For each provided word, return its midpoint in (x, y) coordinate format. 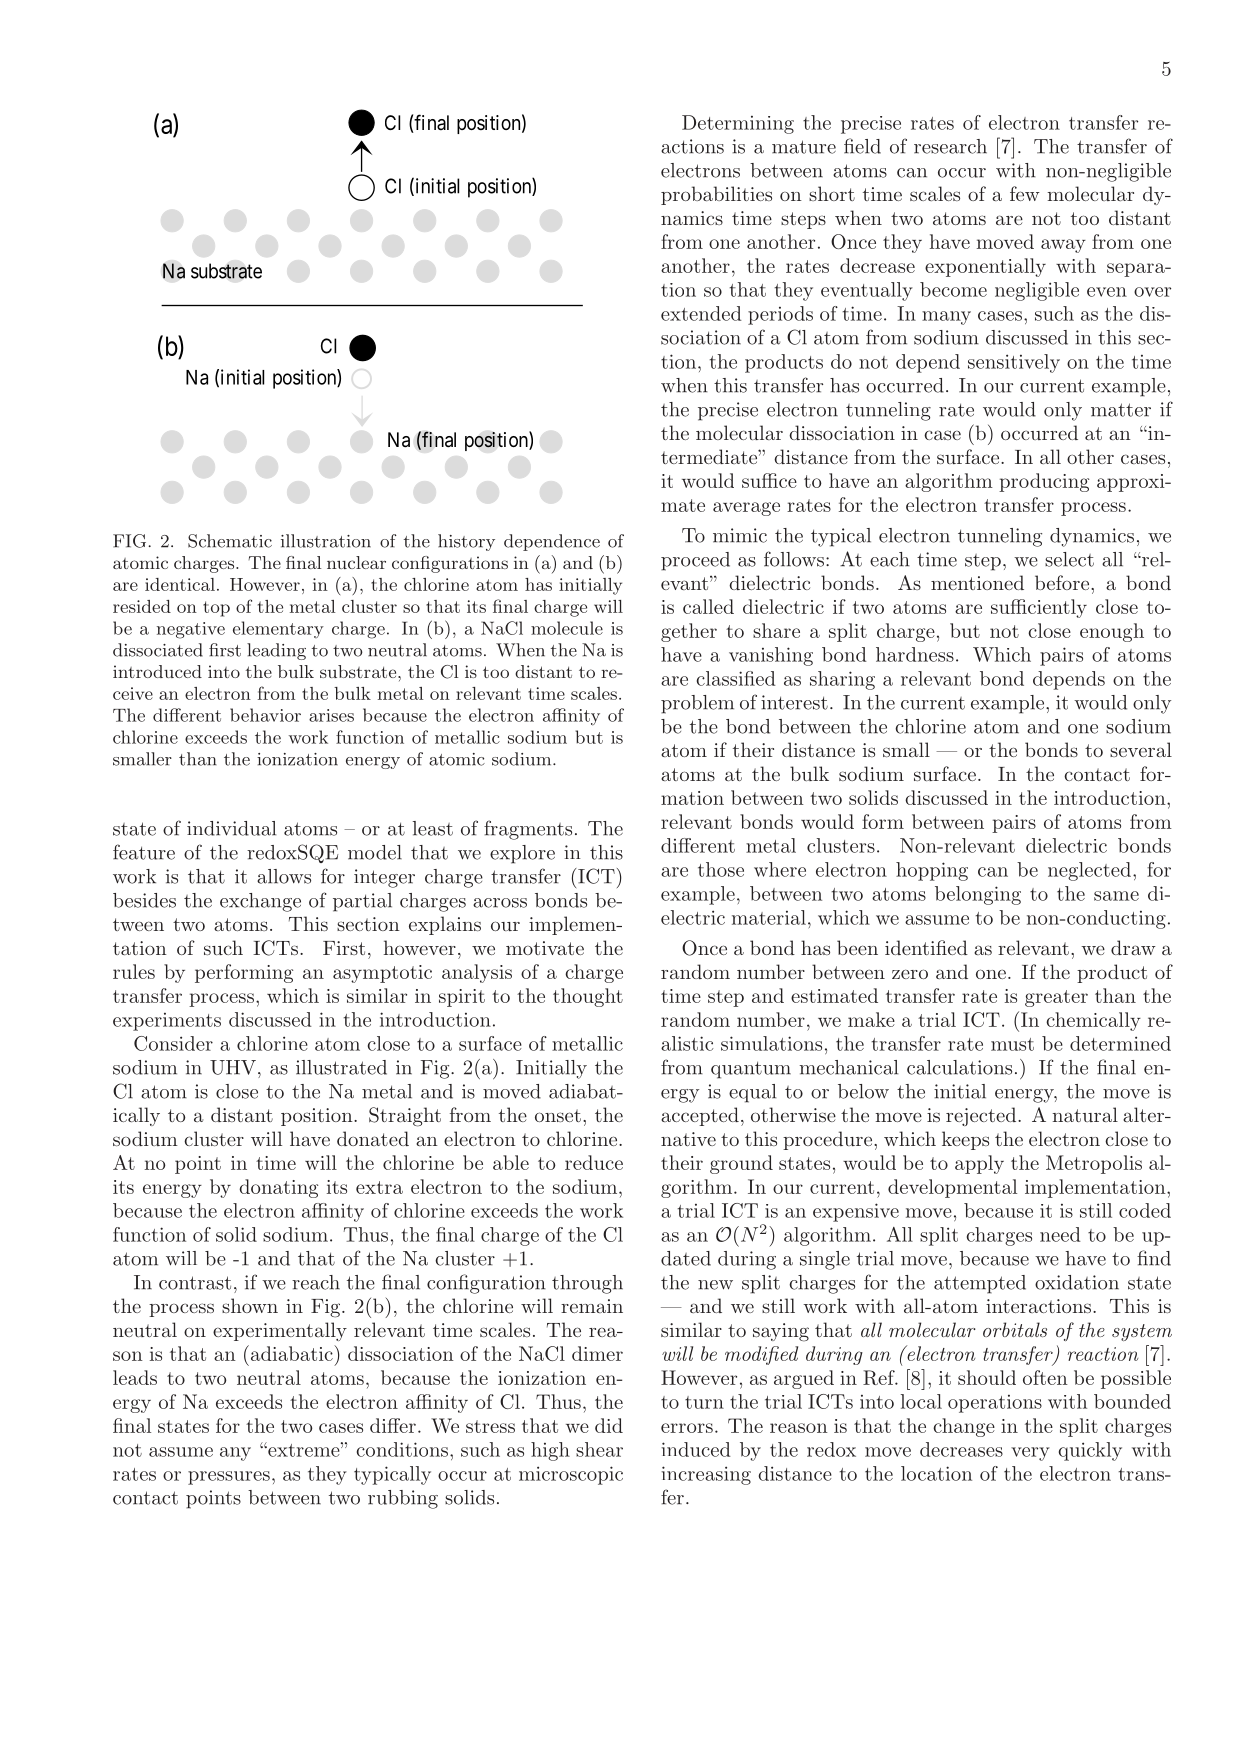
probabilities (716, 195)
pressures (229, 1478)
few (1025, 193)
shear (599, 1449)
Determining (738, 124)
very (1030, 1454)
